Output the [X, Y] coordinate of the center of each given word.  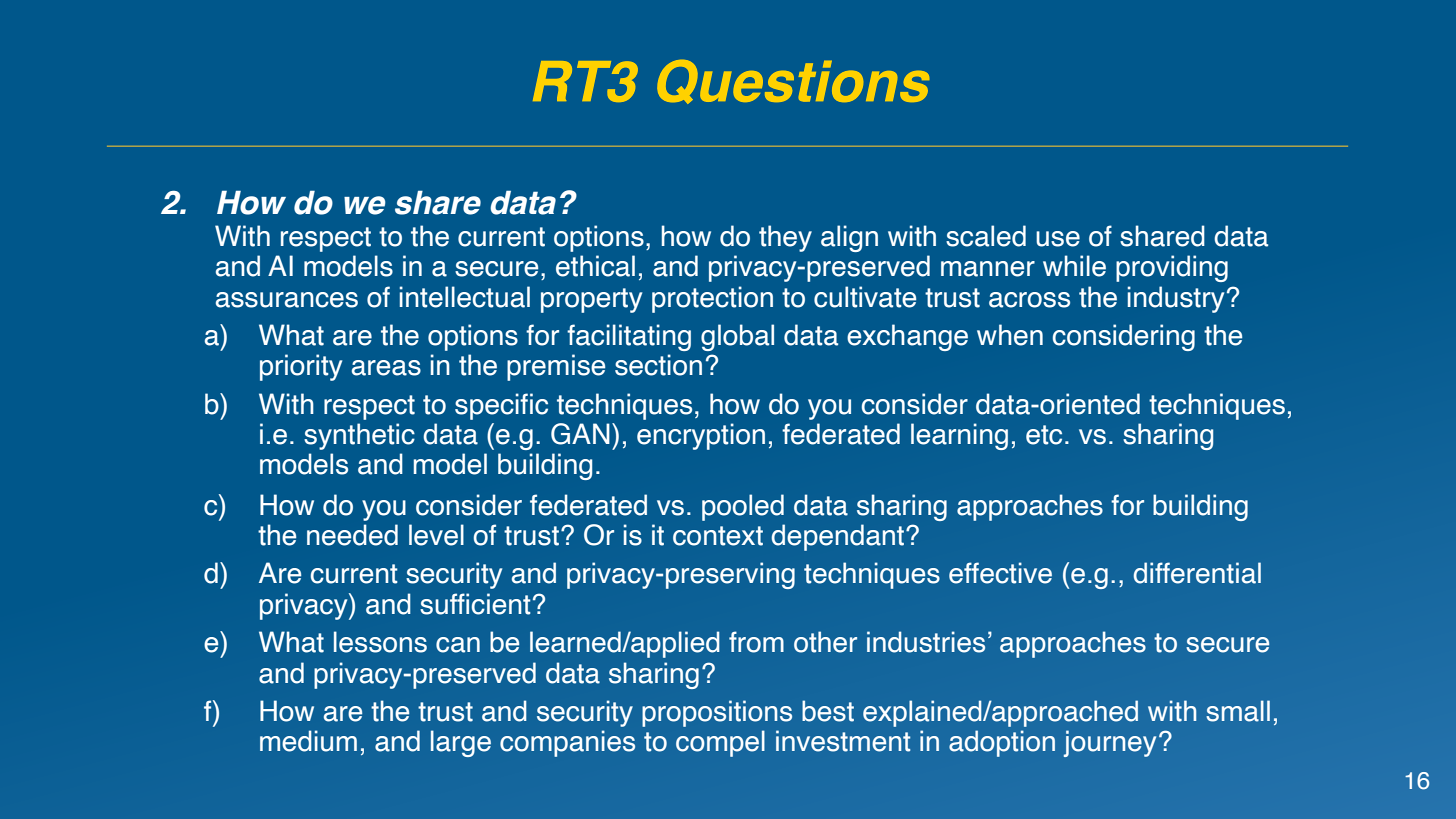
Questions [793, 82]
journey [1110, 743]
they [785, 238]
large [461, 743]
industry [1176, 299]
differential [1197, 573]
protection [712, 299]
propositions [717, 713]
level [436, 535]
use [1058, 239]
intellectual [465, 297]
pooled [743, 507]
